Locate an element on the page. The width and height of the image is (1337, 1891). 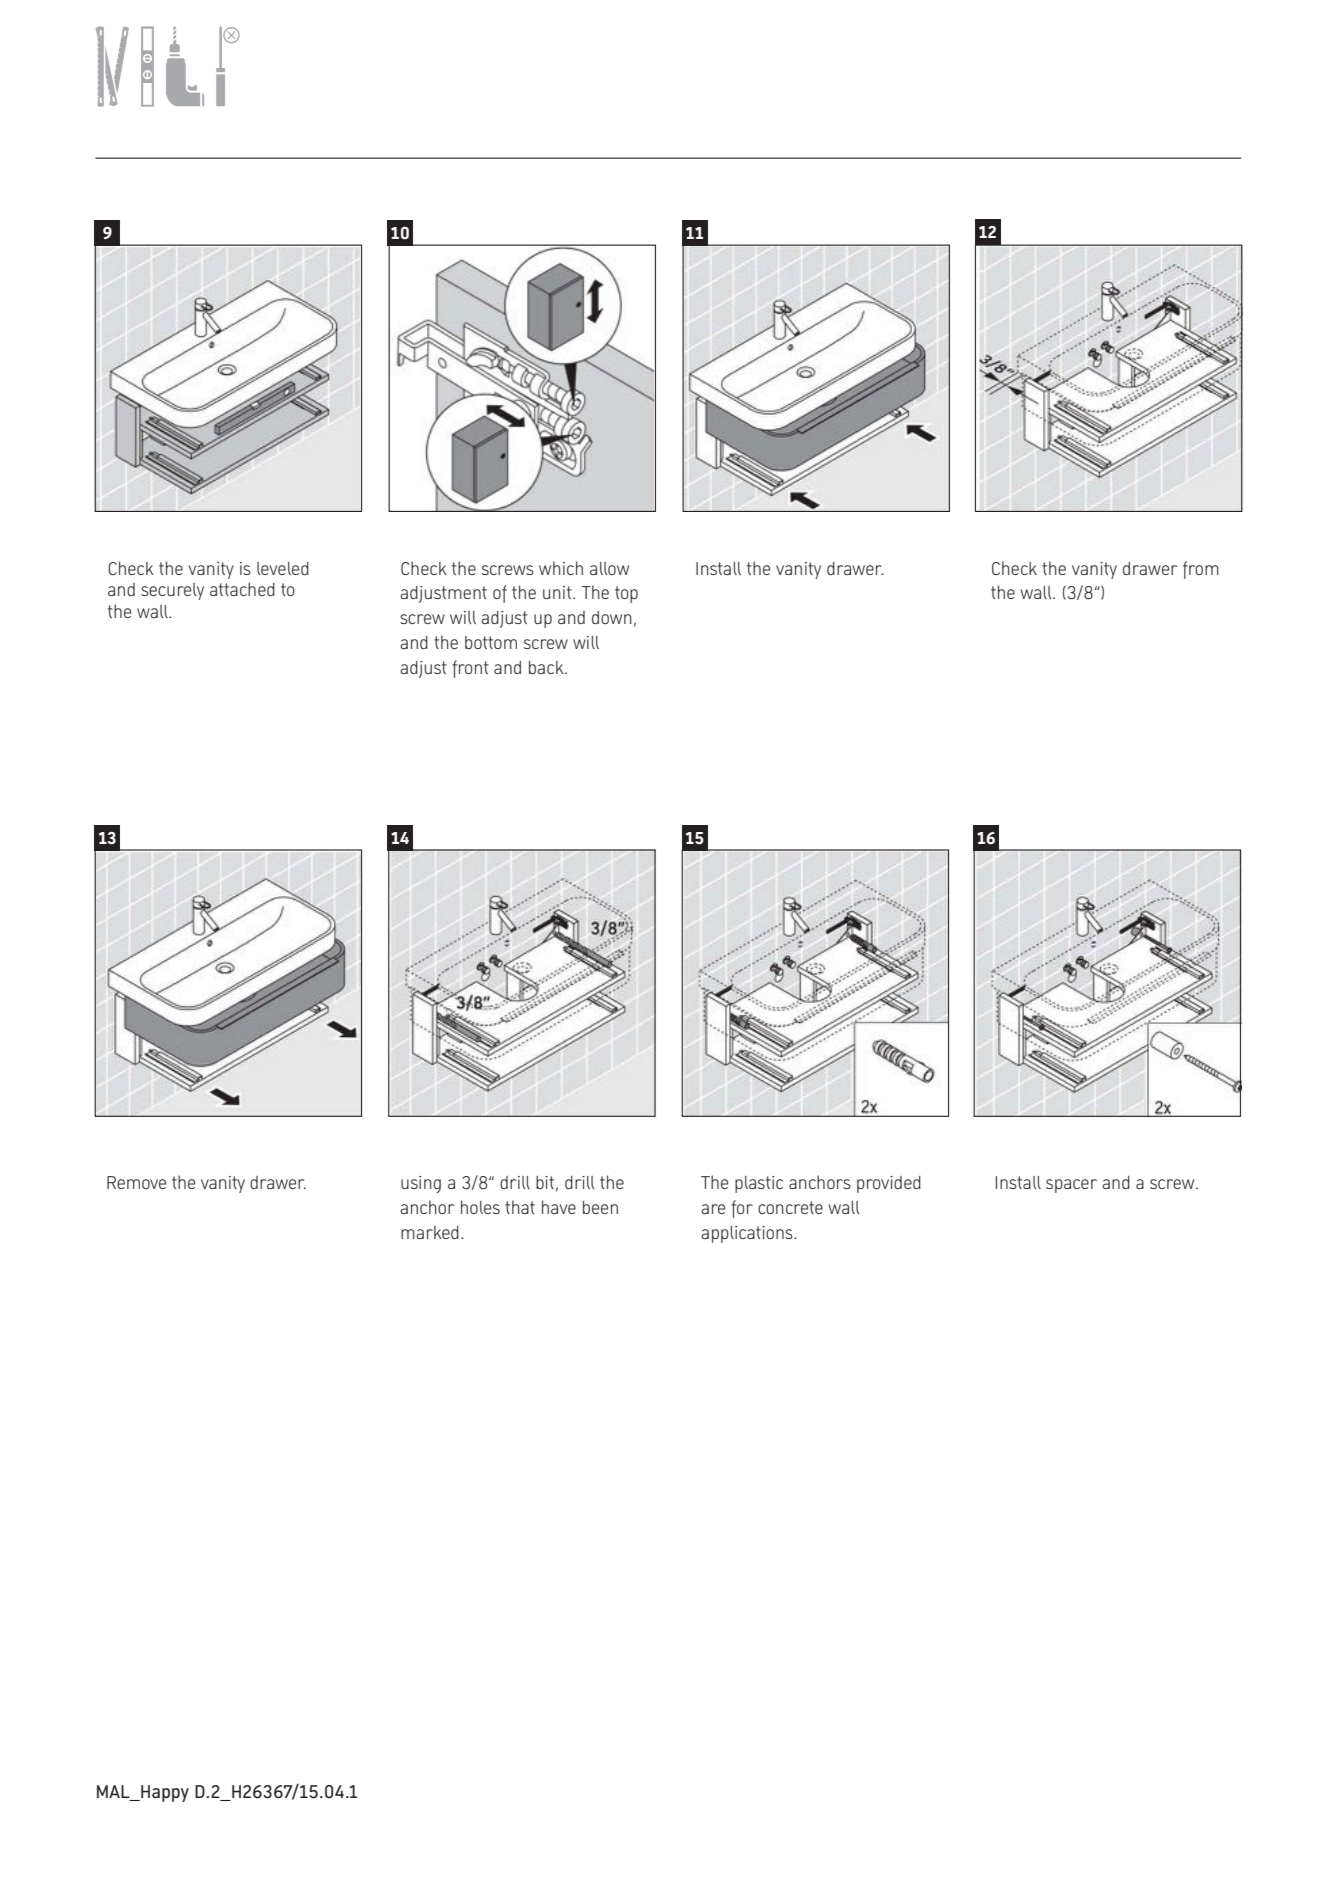
spacer is located at coordinates (1071, 1186).
